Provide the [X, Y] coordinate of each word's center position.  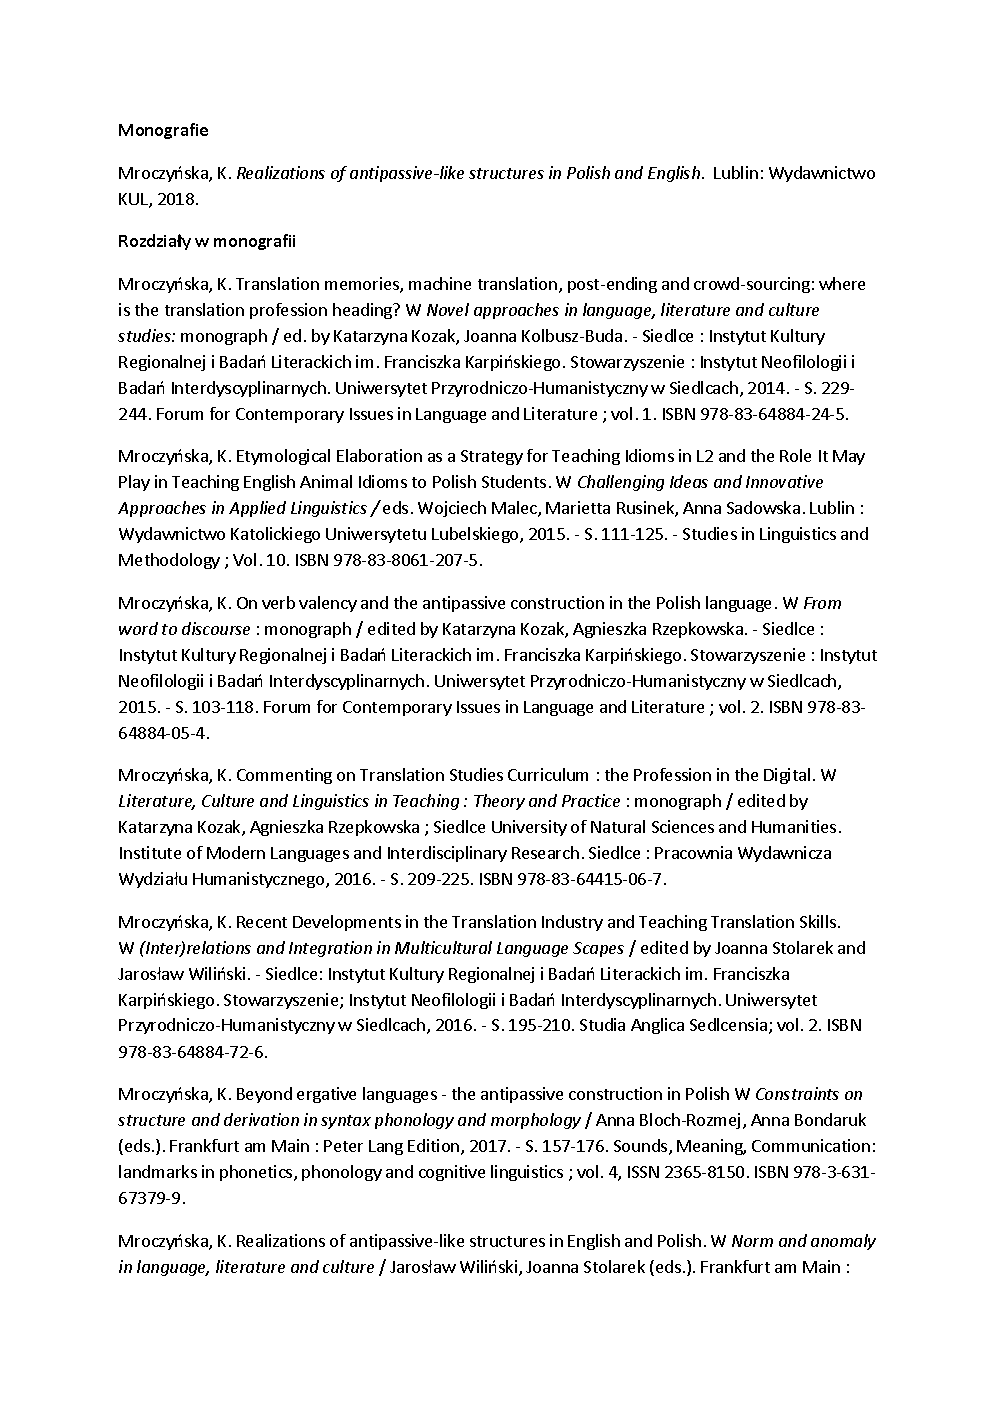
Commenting [284, 776]
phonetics [257, 1173]
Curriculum [548, 774]
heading [364, 311]
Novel [448, 309]
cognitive [452, 1173]
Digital [787, 776]
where [842, 283]
